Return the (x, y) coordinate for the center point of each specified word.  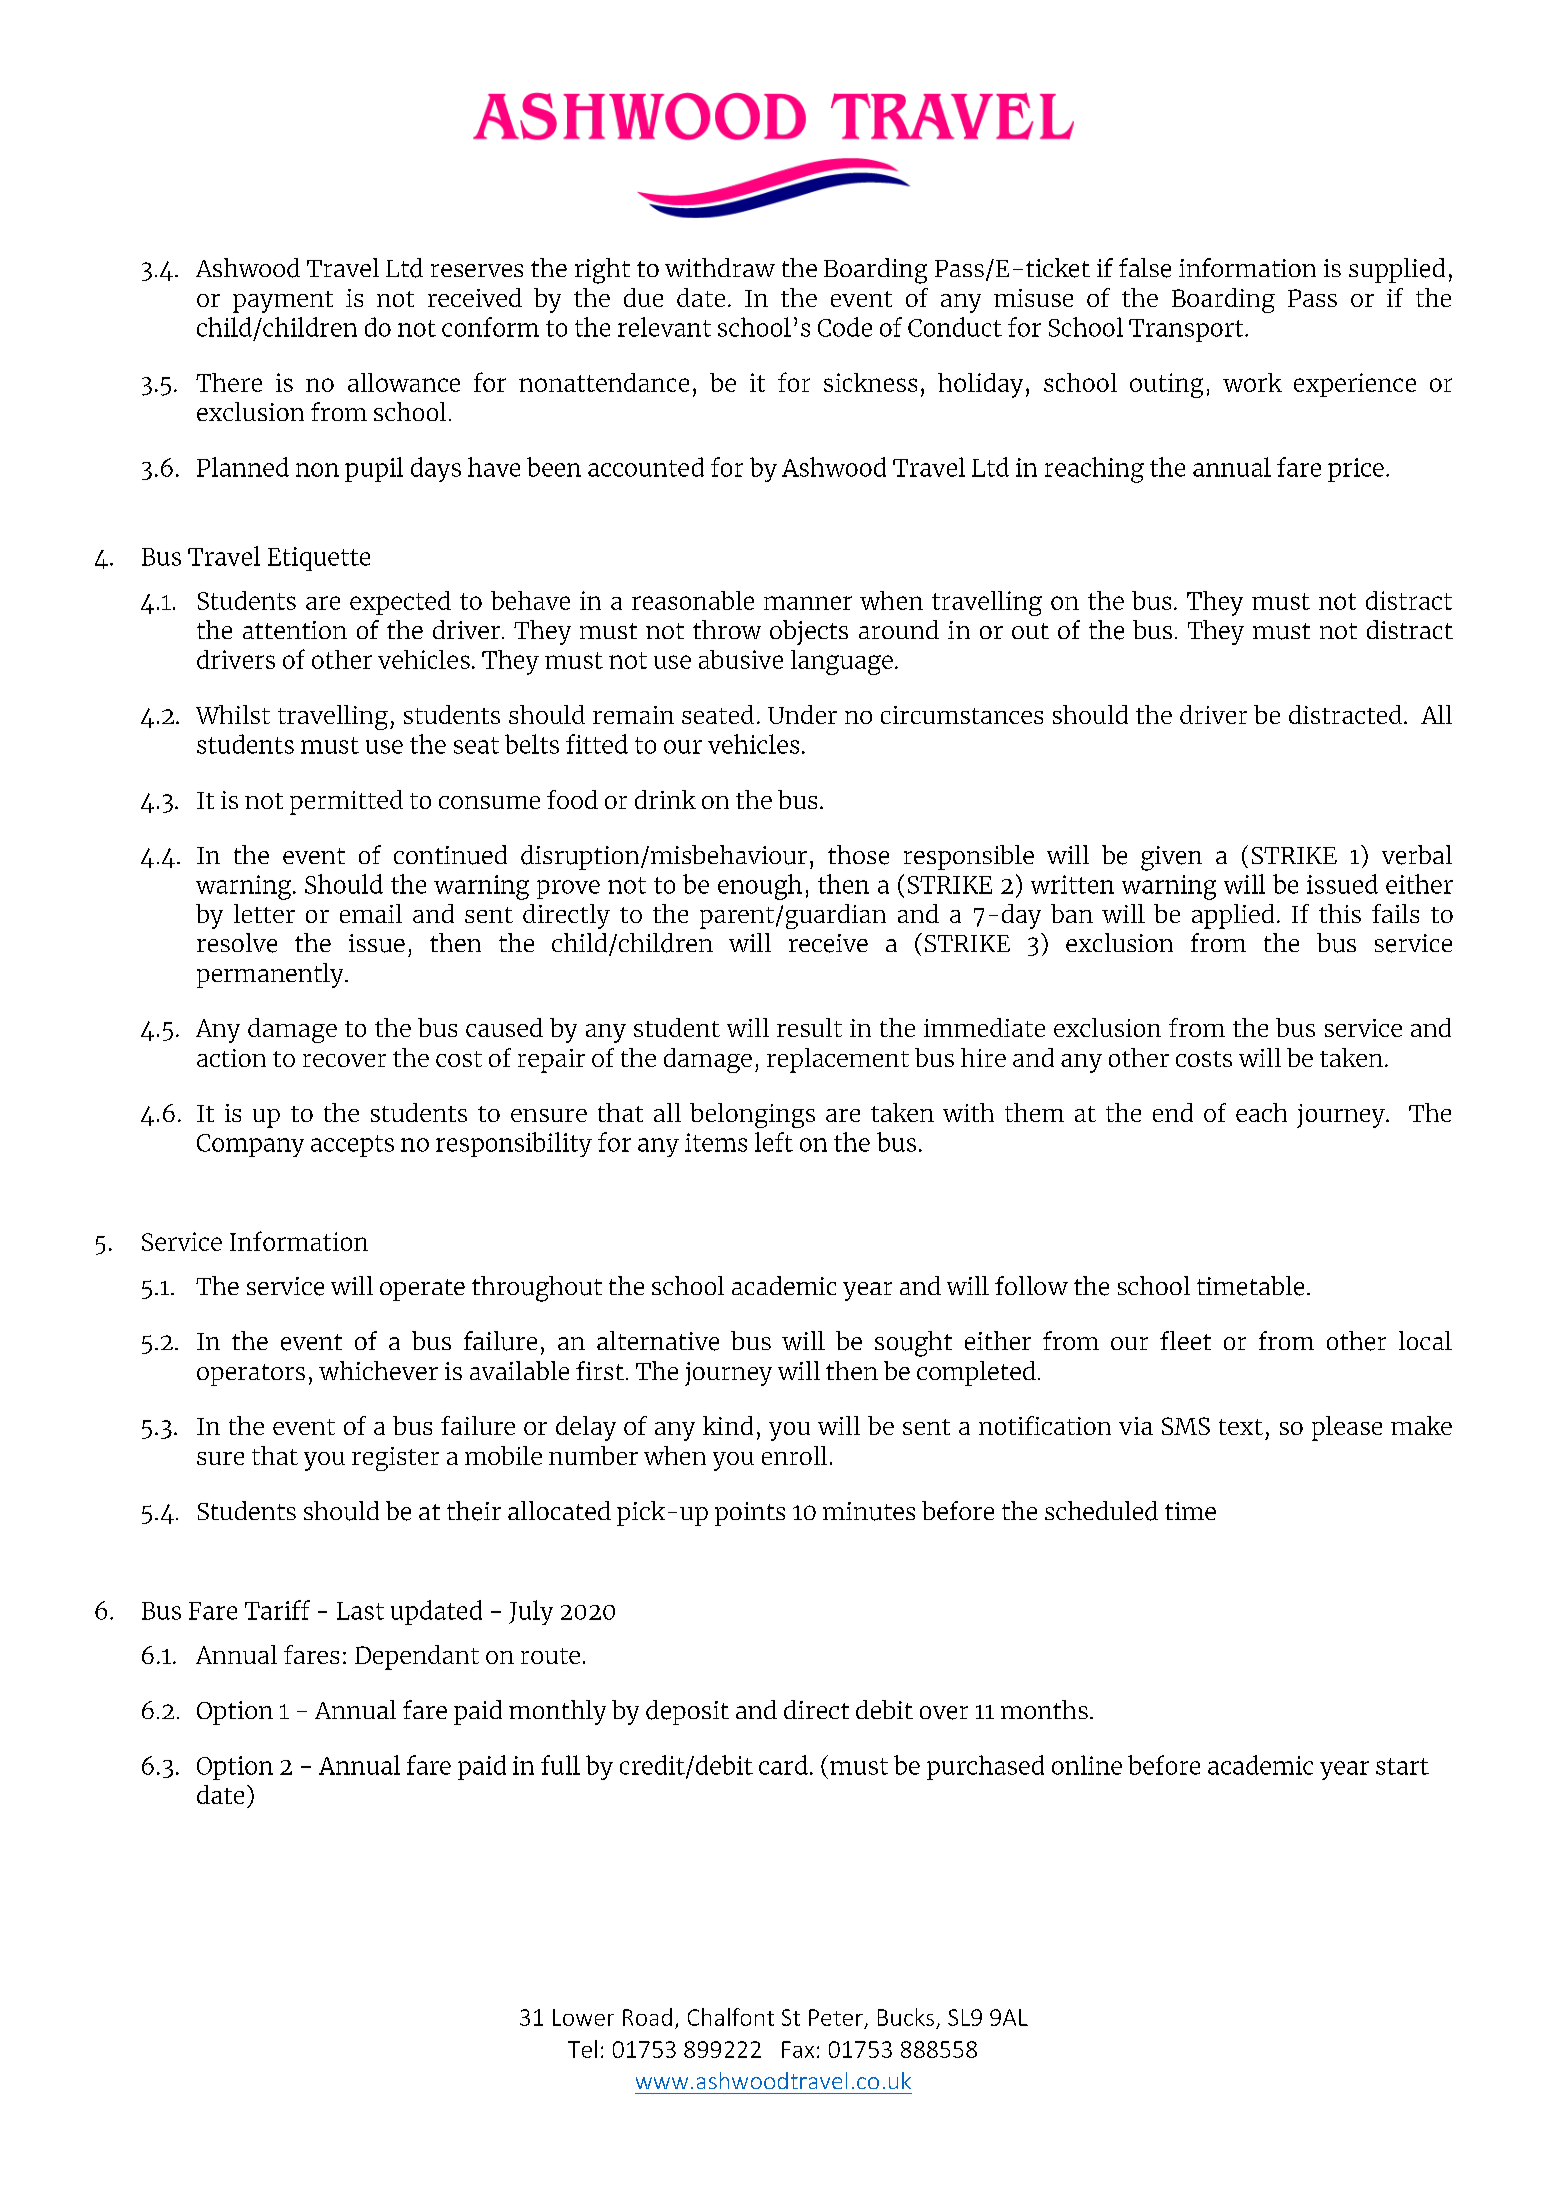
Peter (836, 2017)
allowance (404, 382)
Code (845, 327)
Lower (583, 2017)
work (1252, 382)
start (1402, 1766)
